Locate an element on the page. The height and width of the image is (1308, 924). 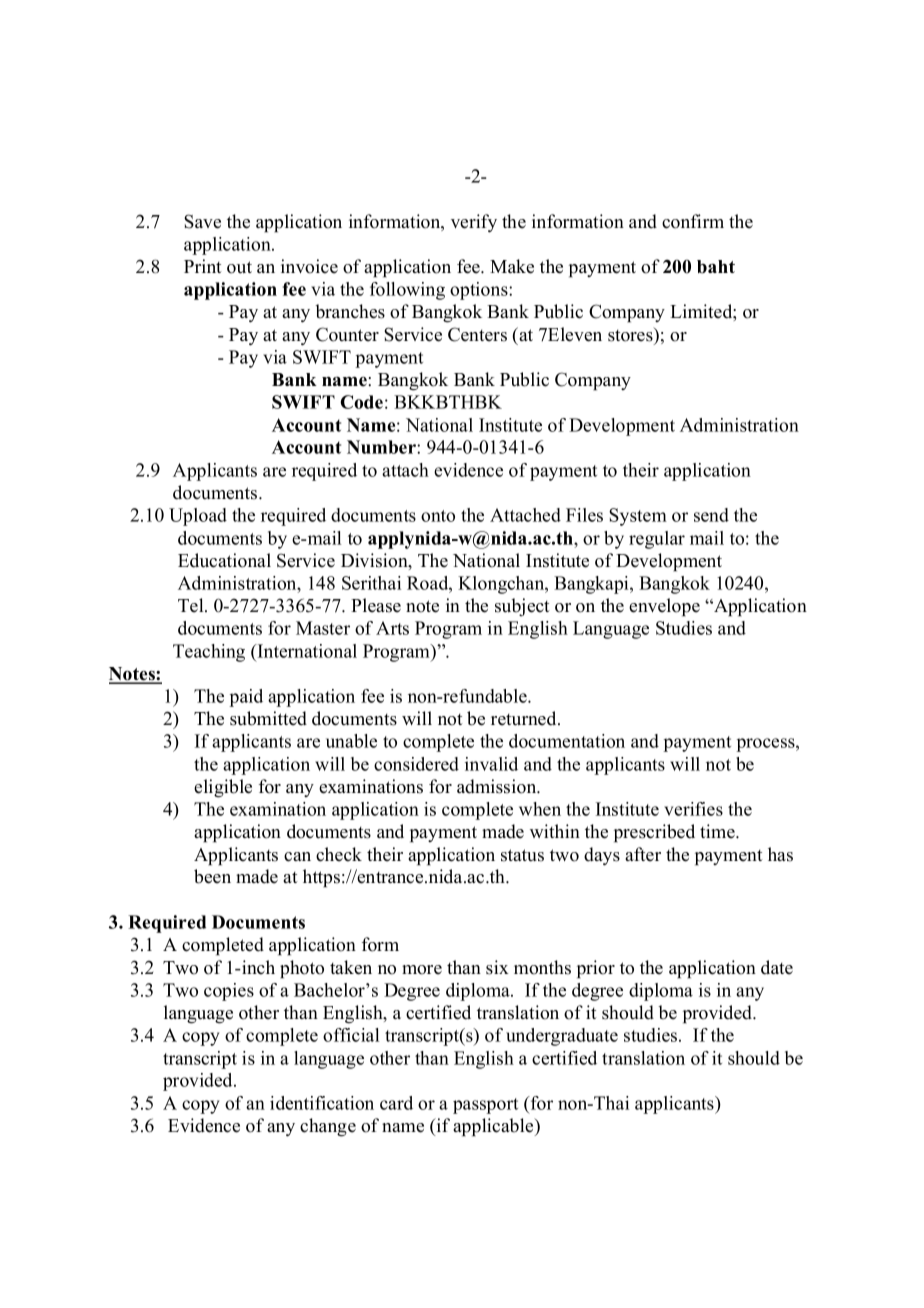
out is located at coordinates (239, 267).
